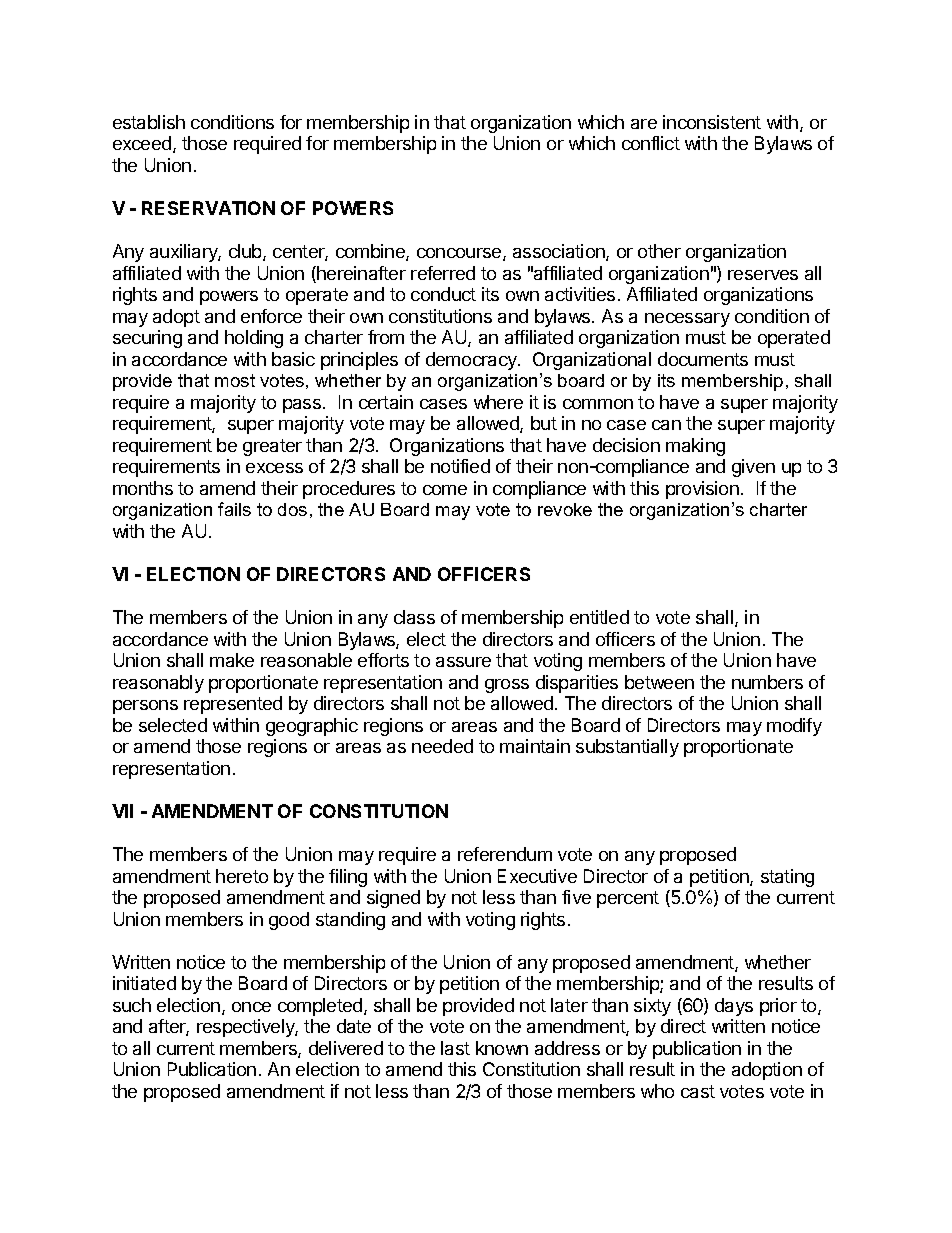  I want to click on inconsistent, so click(712, 122).
